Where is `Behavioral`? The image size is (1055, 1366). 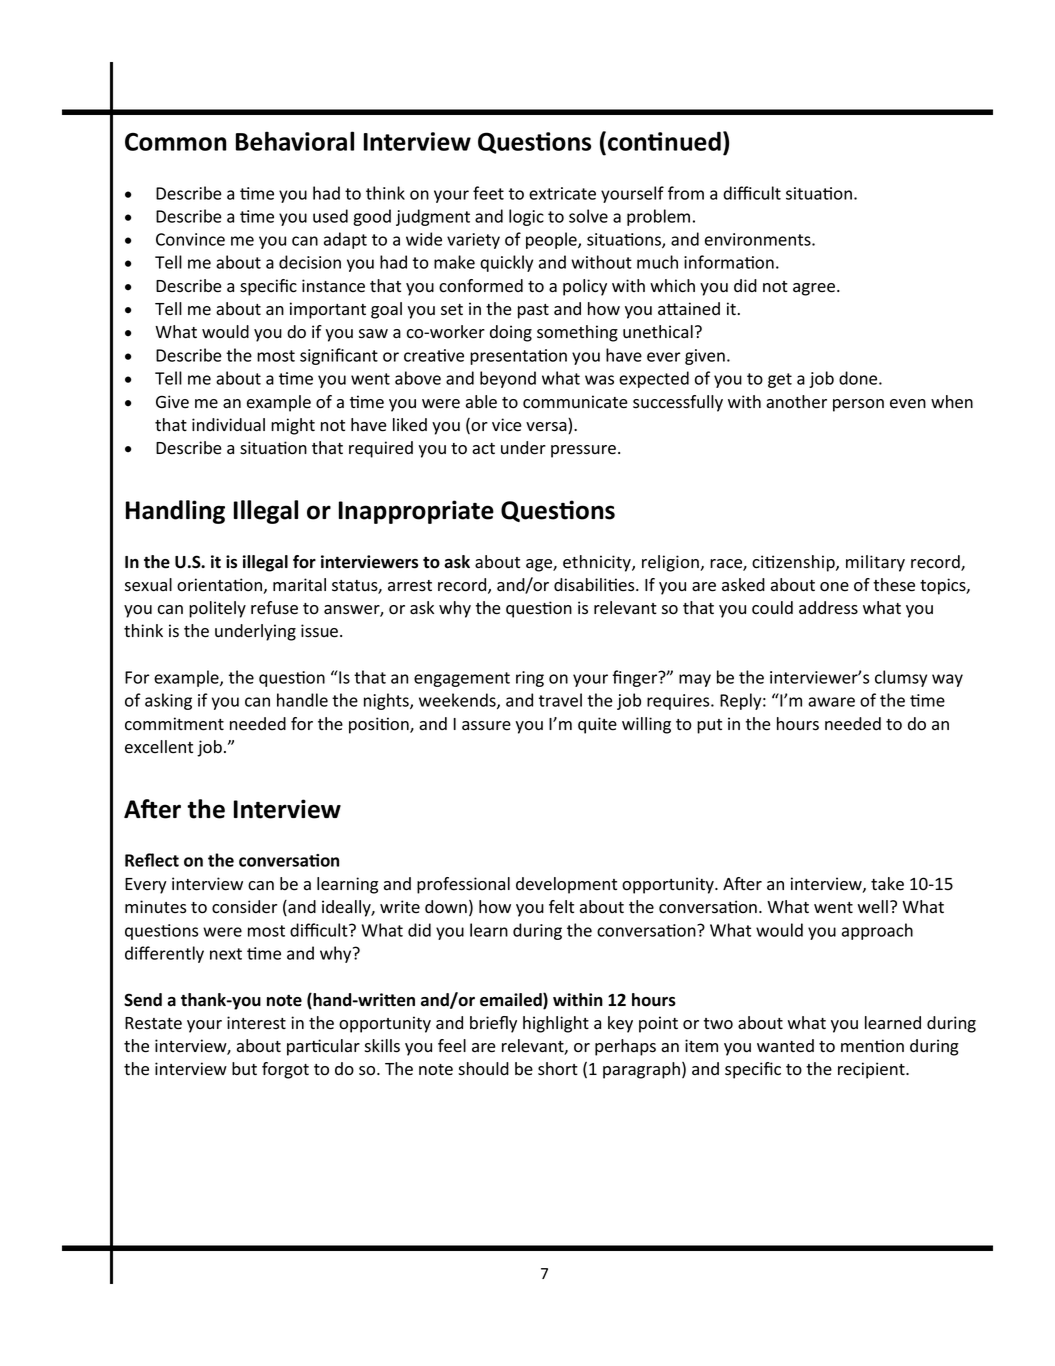
Behavioral is located at coordinates (295, 141).
